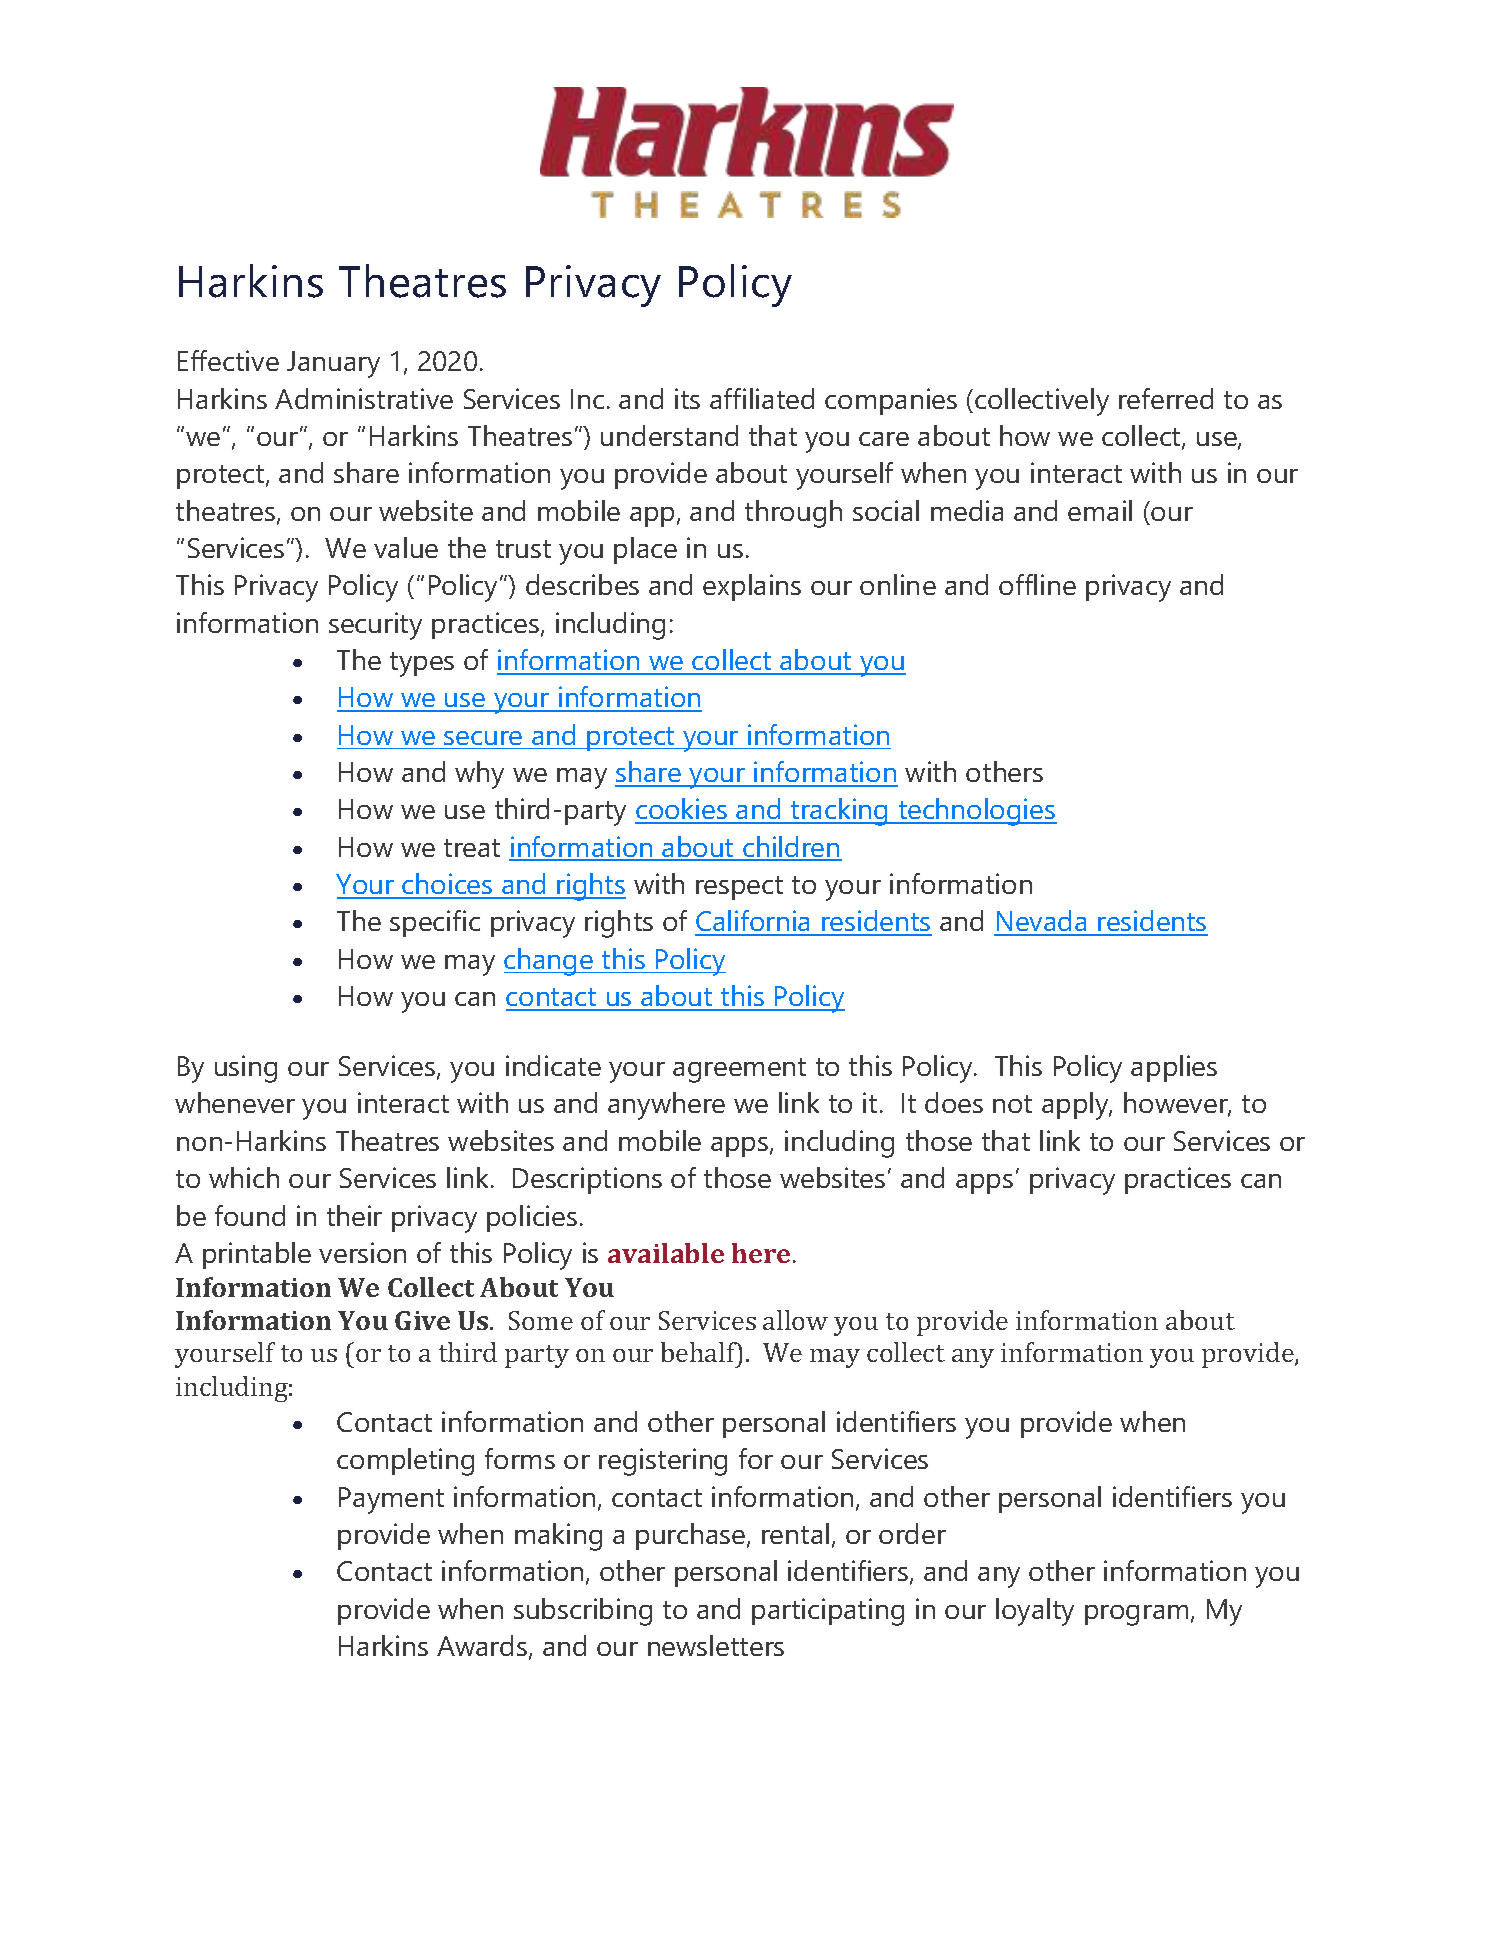 The height and width of the page is (1933, 1494). Describe the element at coordinates (716, 1645) in the page. I see `newsletters` at that location.
